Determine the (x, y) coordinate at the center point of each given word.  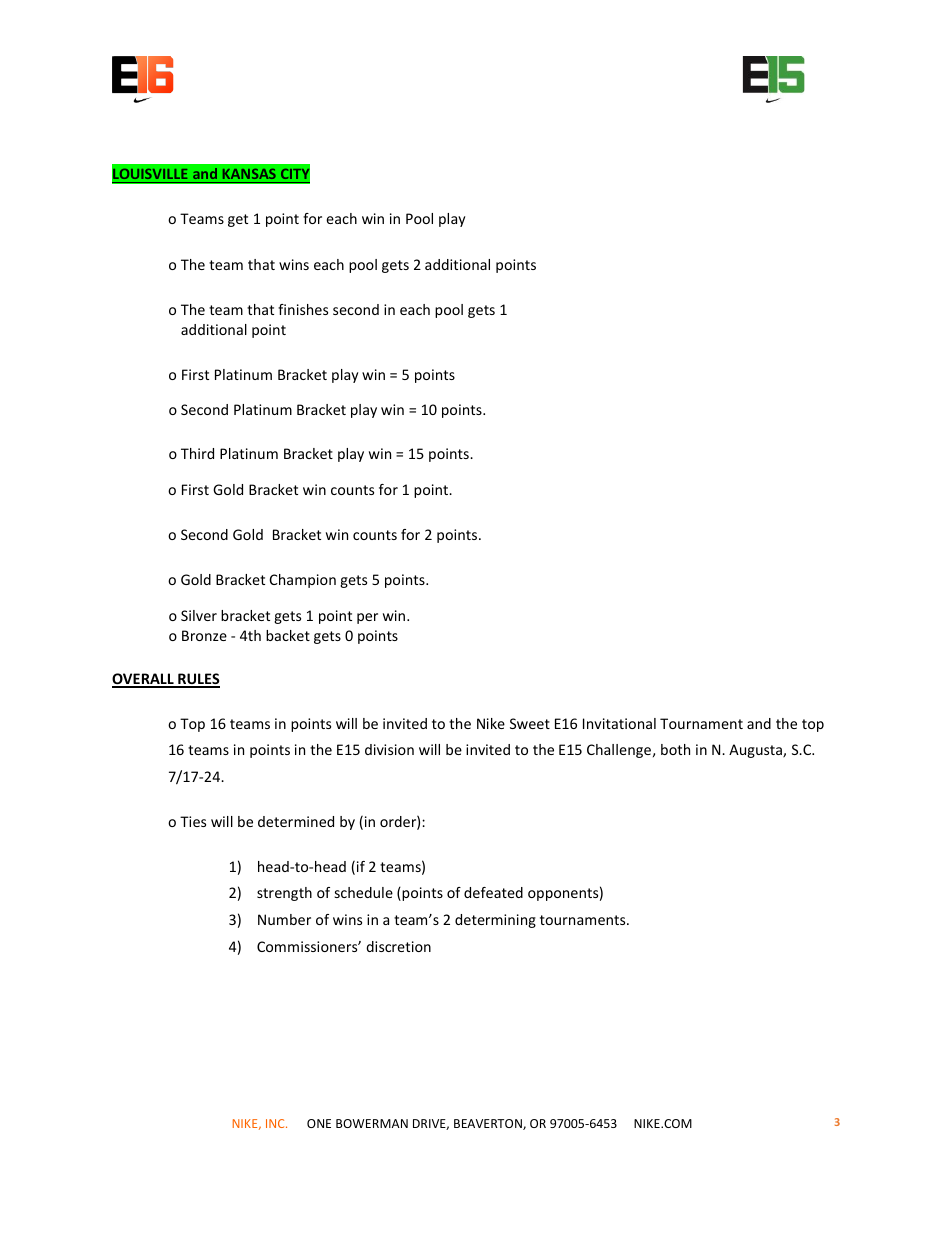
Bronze (204, 635)
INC (276, 1123)
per (367, 618)
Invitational (619, 723)
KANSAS (249, 174)
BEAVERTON (489, 1124)
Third (197, 453)
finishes (303, 309)
